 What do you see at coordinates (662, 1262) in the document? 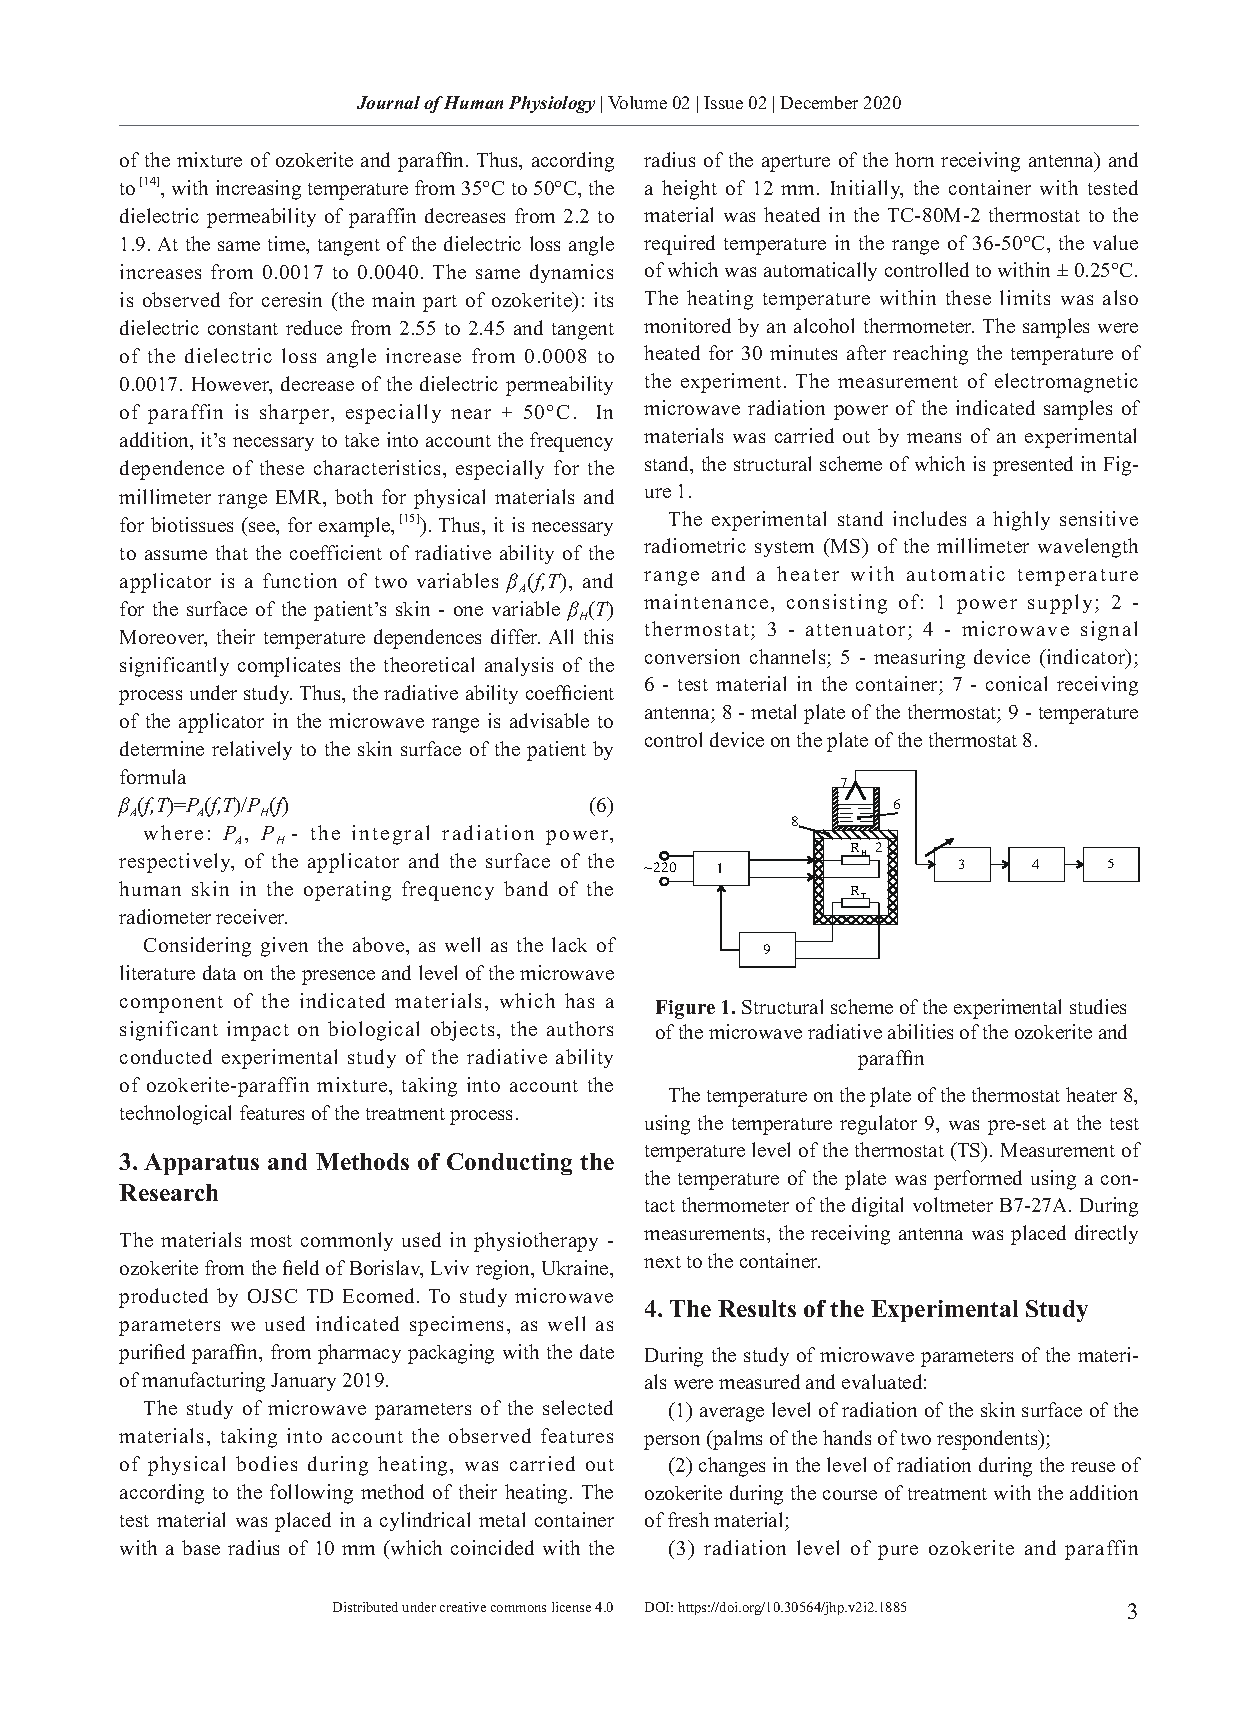
I see `next` at bounding box center [662, 1262].
